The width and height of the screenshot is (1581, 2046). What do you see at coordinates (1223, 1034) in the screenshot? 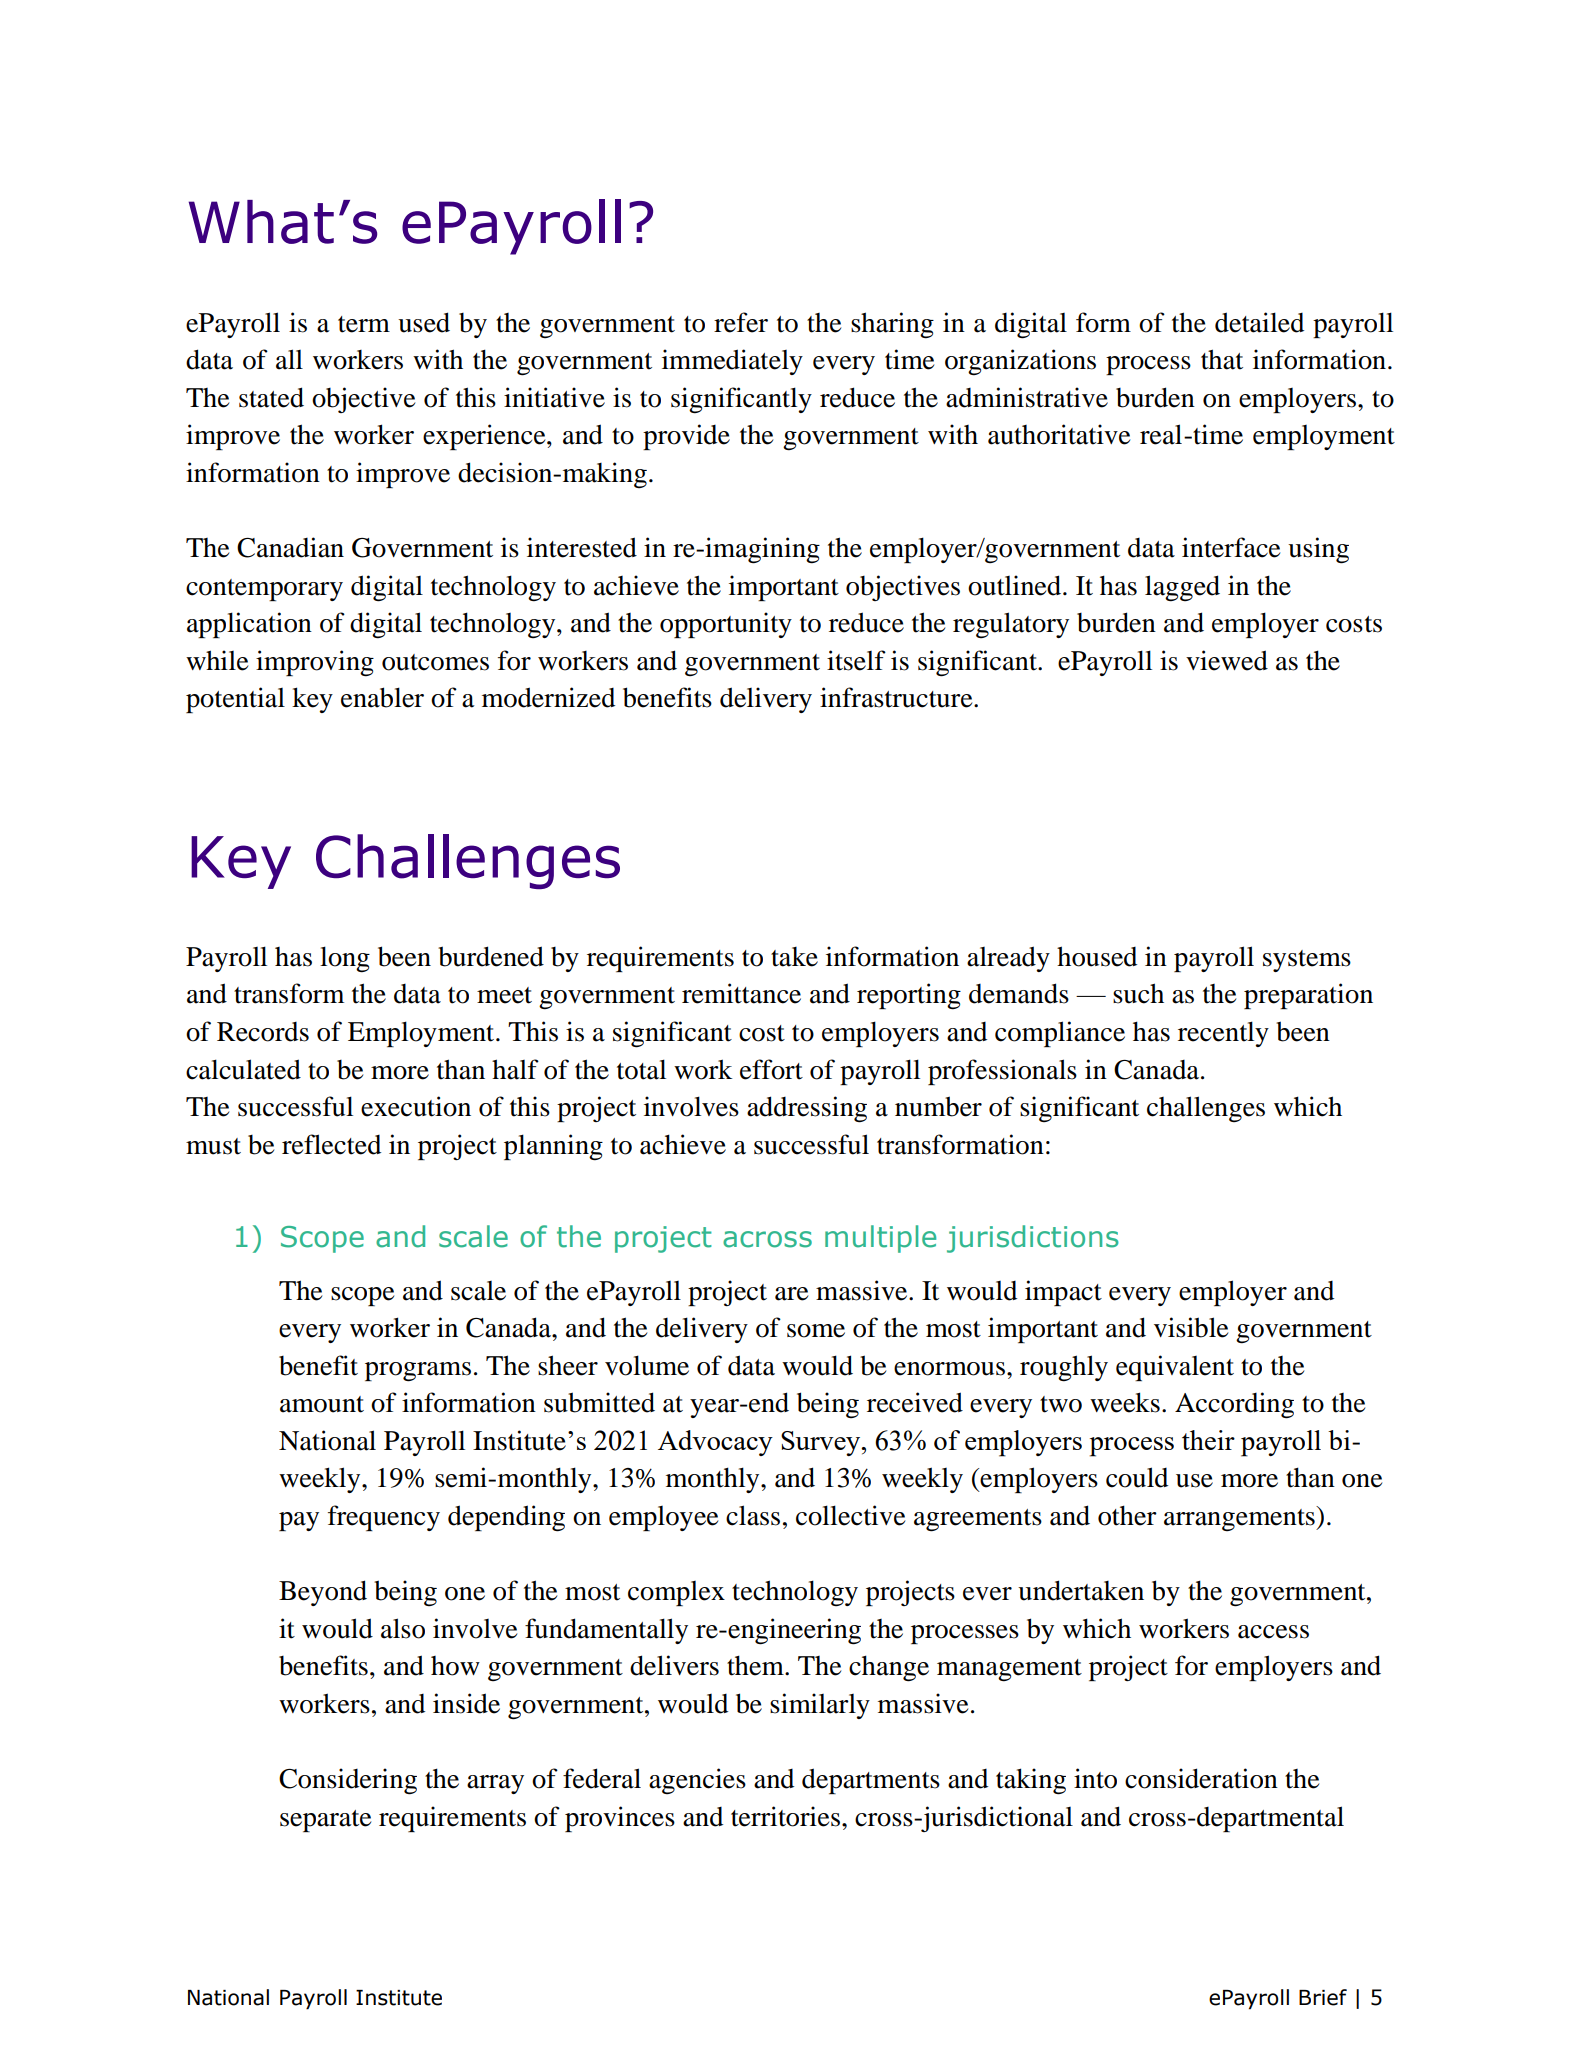
I see `recently` at bounding box center [1223, 1034].
